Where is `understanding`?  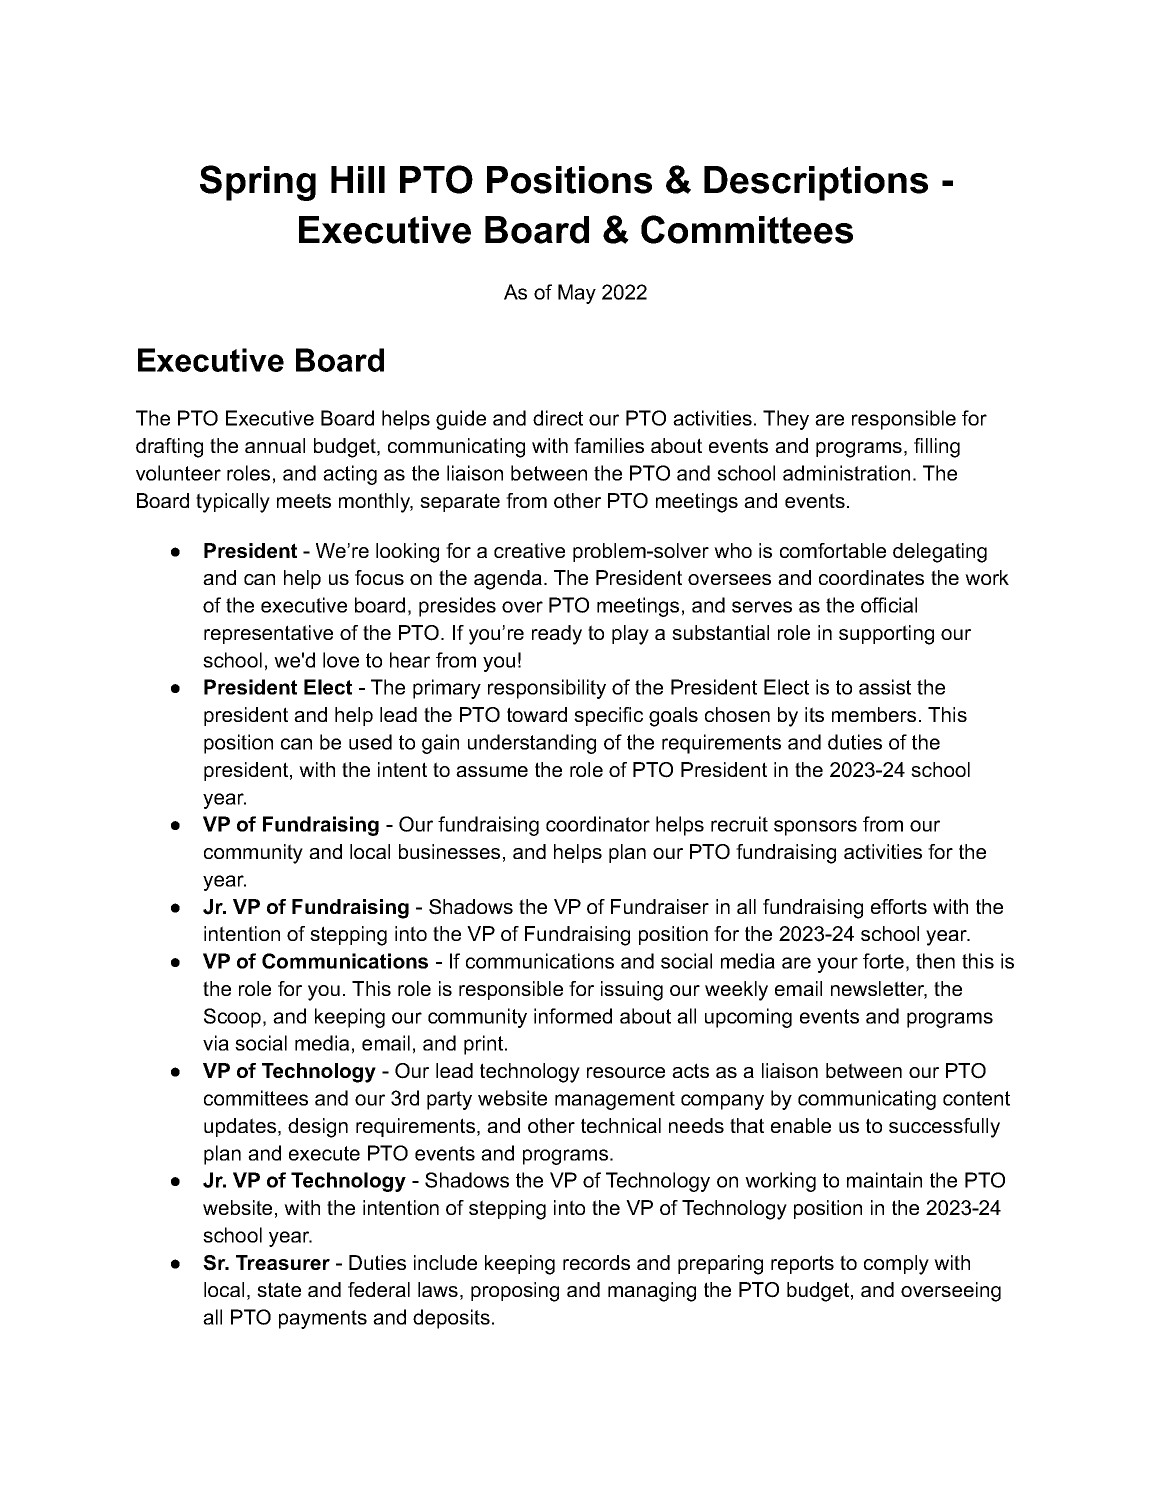 understanding is located at coordinates (532, 744).
